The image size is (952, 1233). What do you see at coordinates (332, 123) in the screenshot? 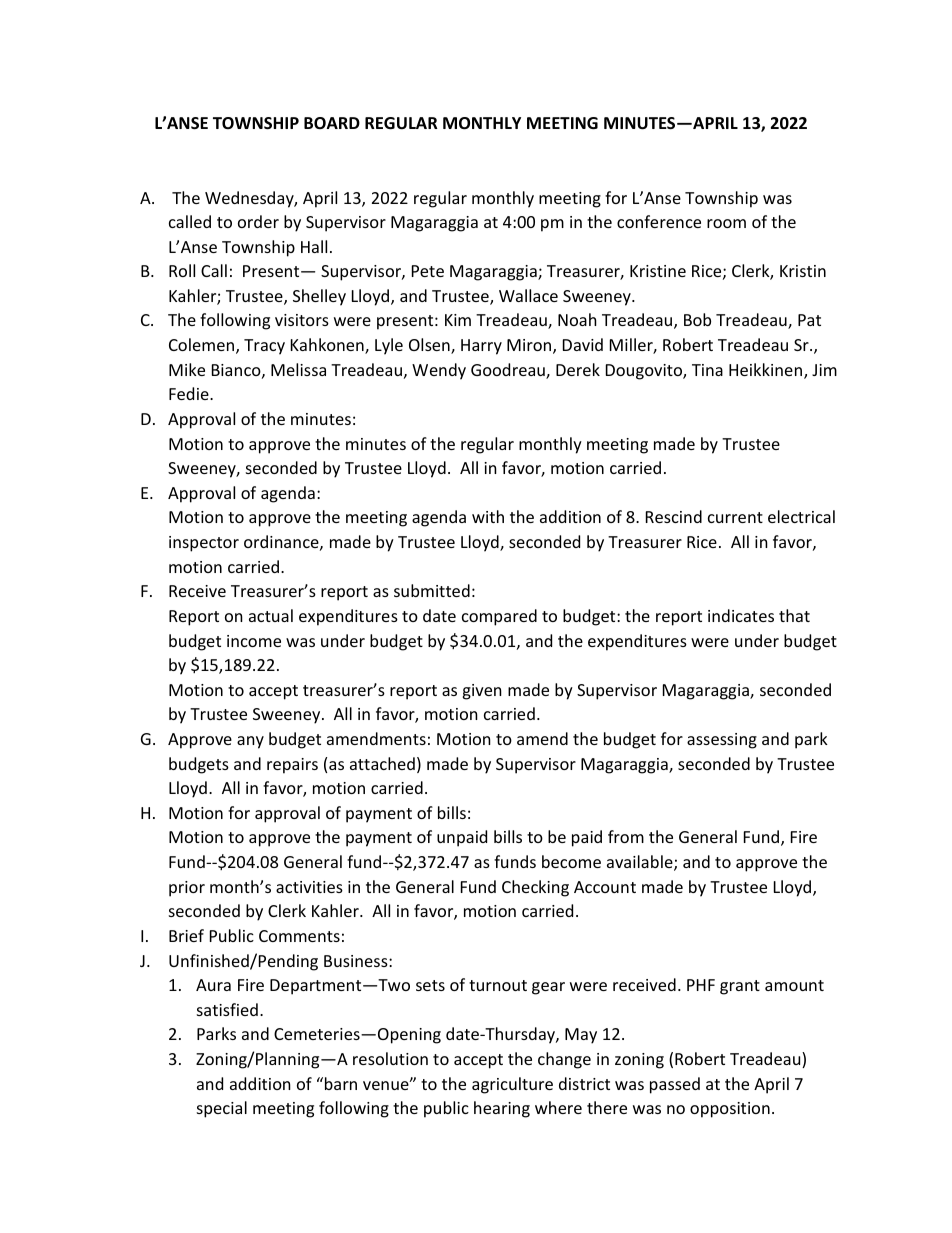
I see `BOARD` at bounding box center [332, 123].
